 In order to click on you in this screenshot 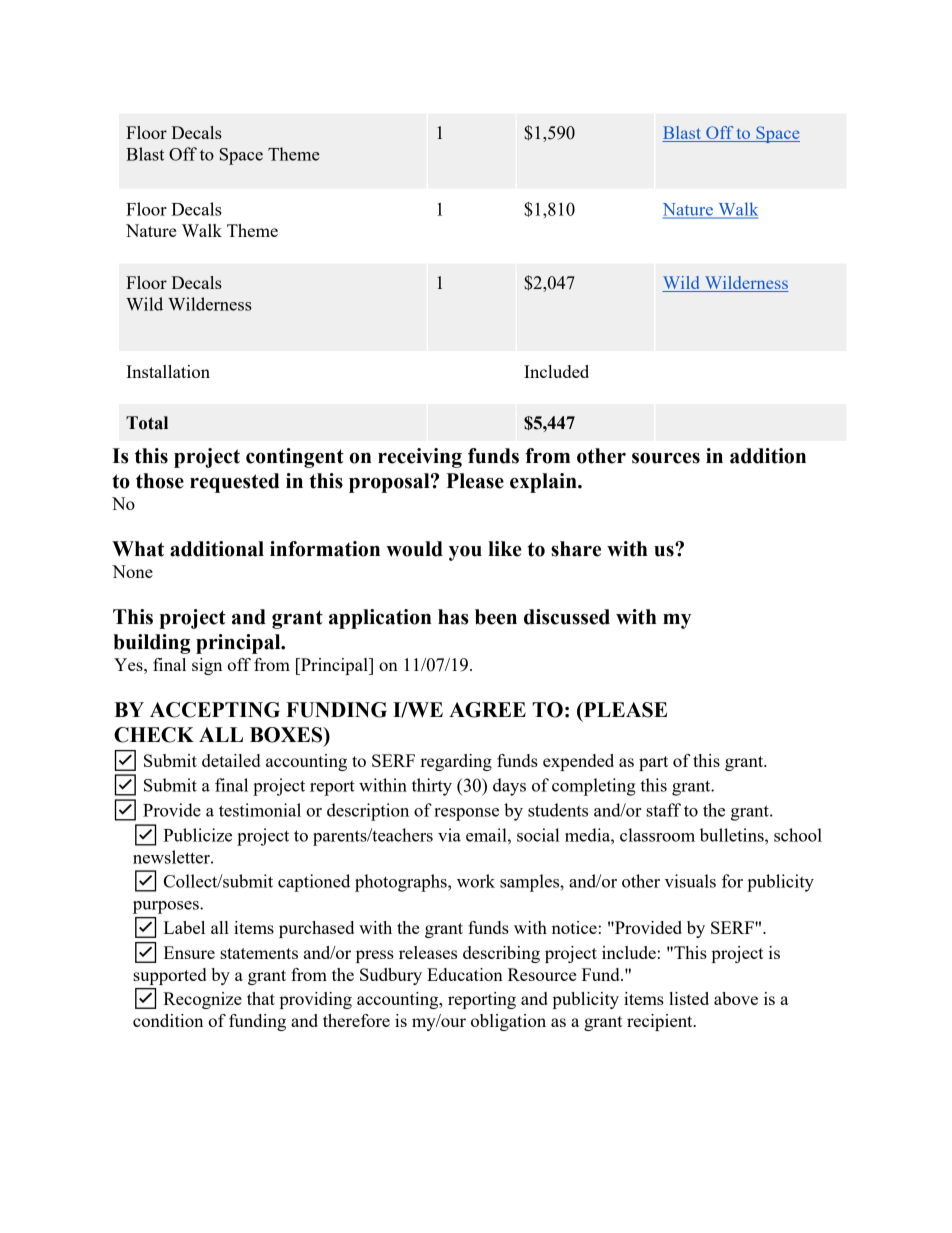, I will do `click(465, 553)`.
